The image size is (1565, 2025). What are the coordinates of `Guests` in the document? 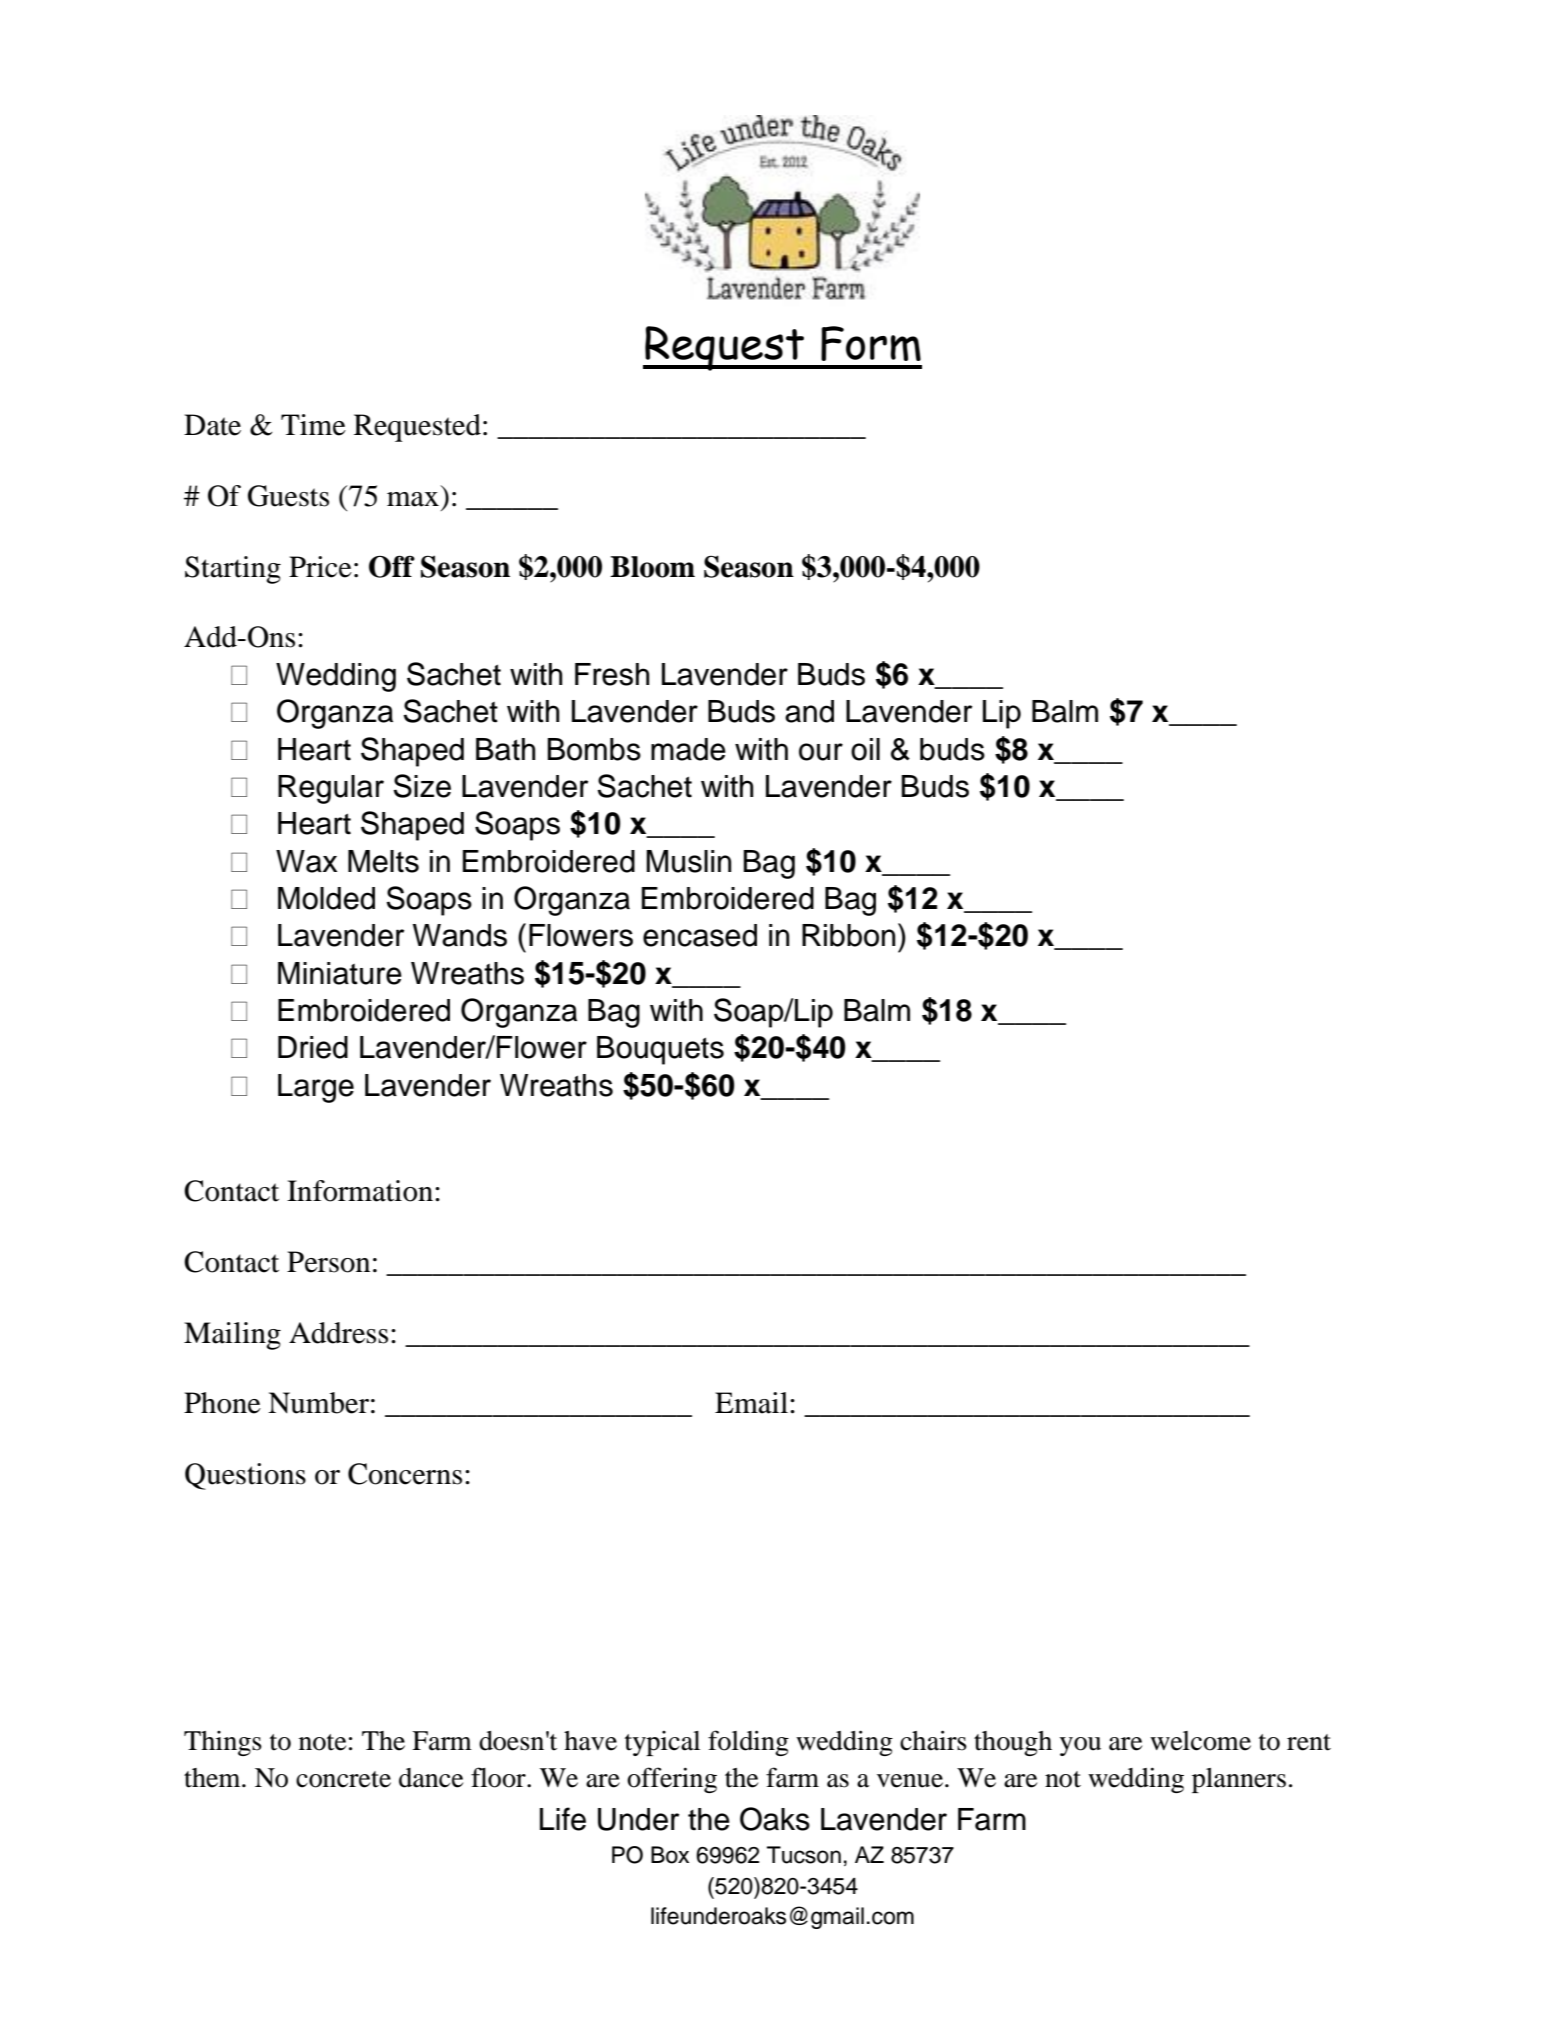 It's located at (288, 496).
